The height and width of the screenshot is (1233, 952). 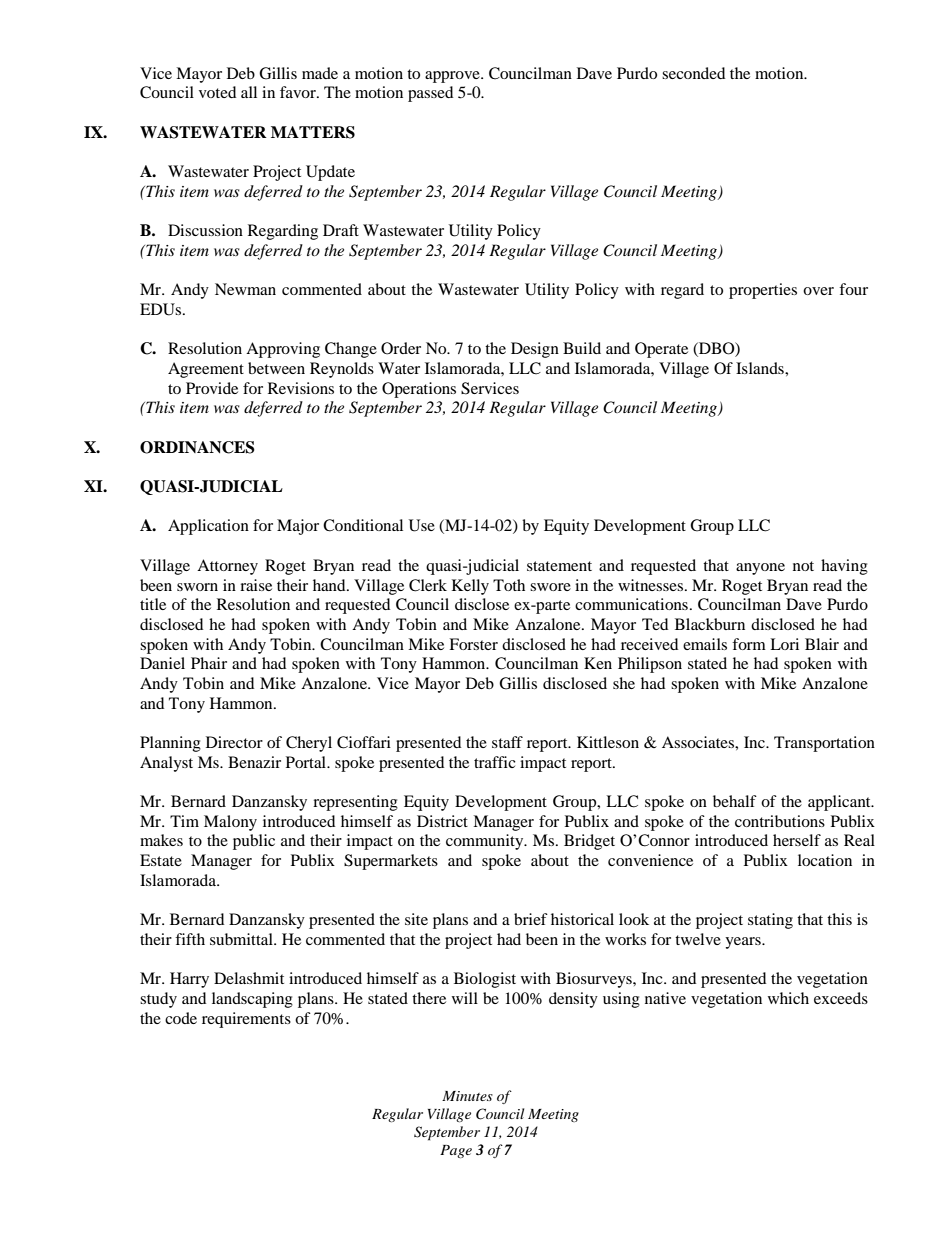 What do you see at coordinates (453, 77) in the screenshot?
I see `approve` at bounding box center [453, 77].
